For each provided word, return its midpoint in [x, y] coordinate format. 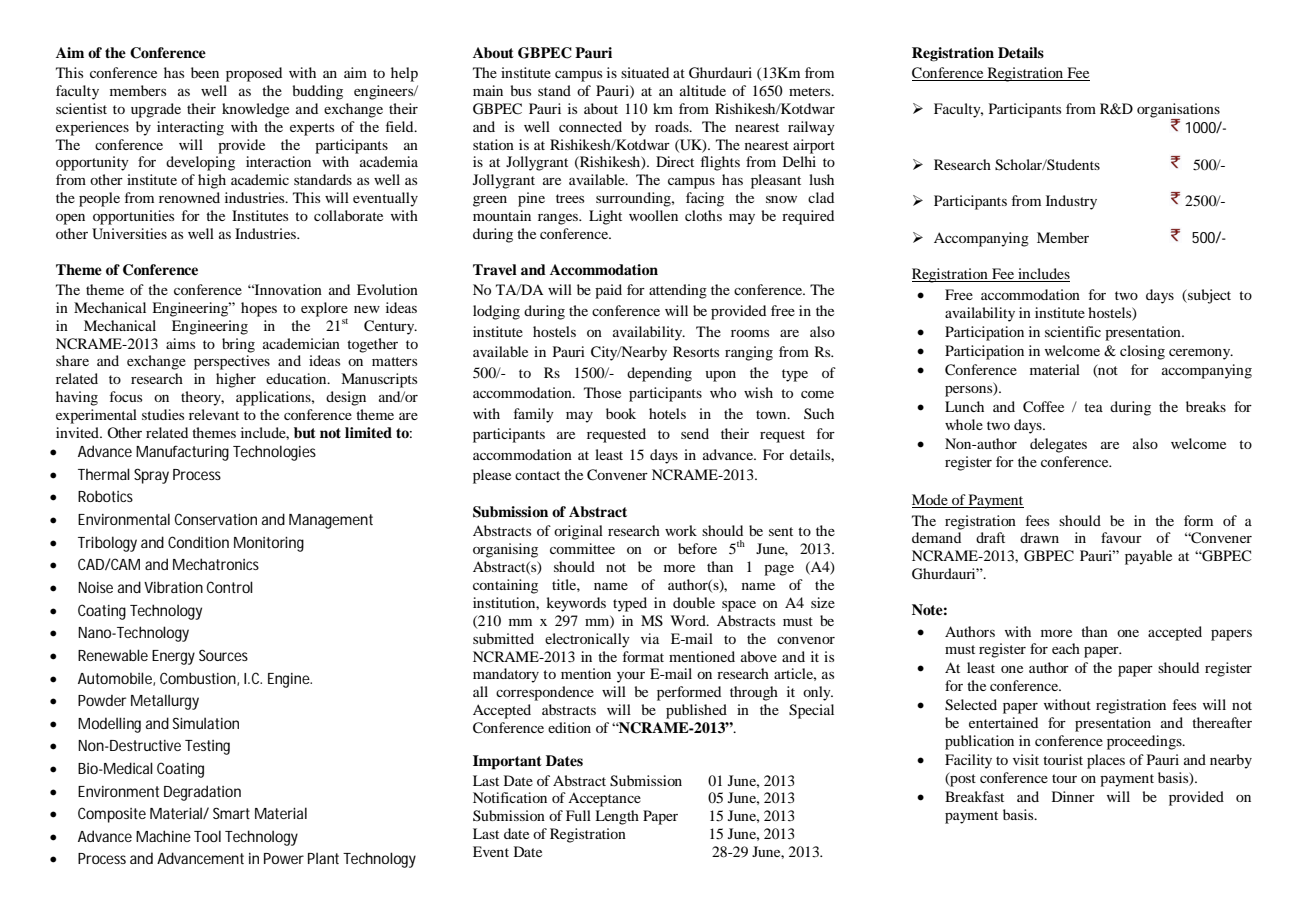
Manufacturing [182, 453]
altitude [703, 90]
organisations [1178, 111]
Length [617, 817]
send [695, 433]
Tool [207, 836]
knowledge [255, 110]
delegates [1058, 445]
